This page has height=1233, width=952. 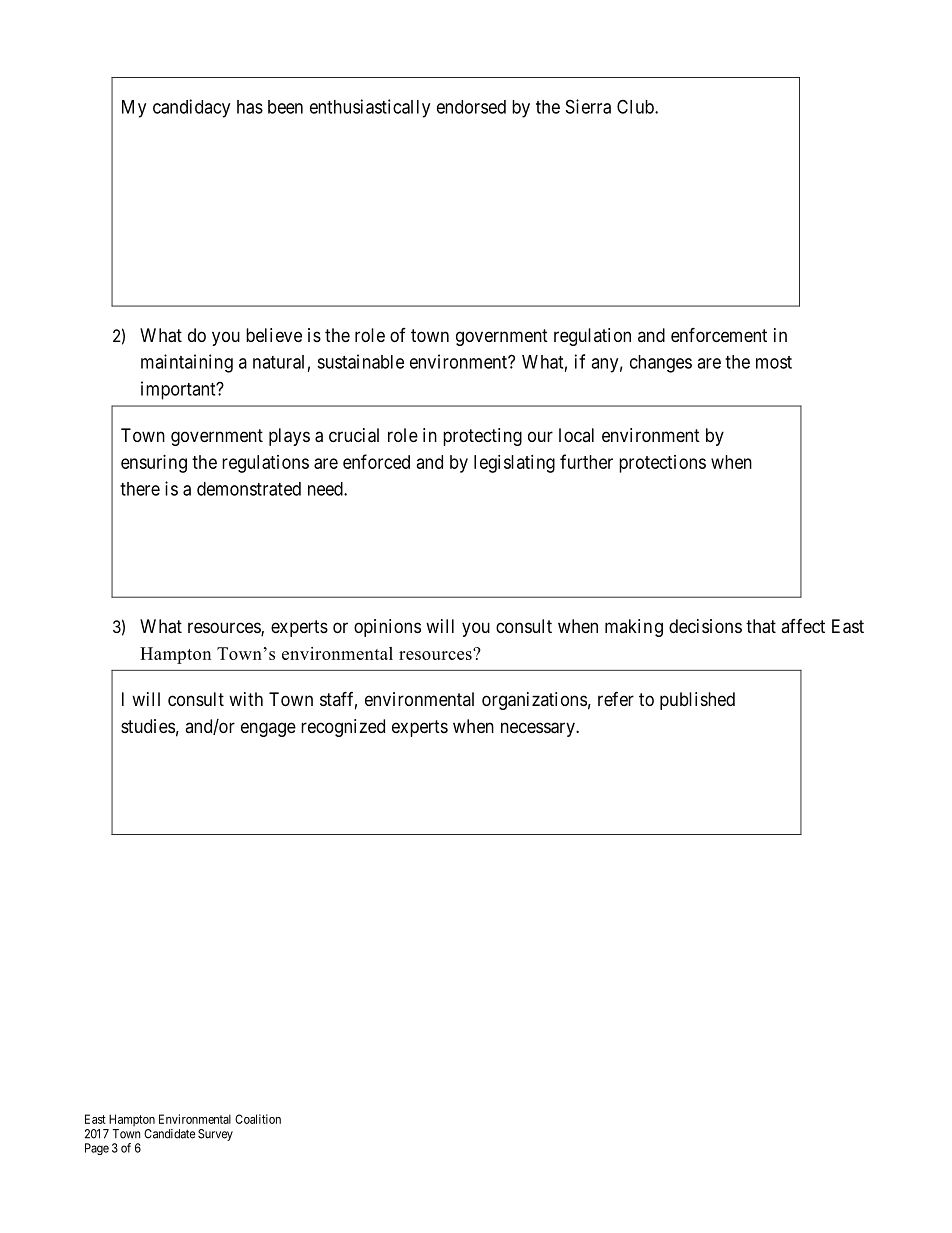 I want to click on with, so click(x=246, y=699).
